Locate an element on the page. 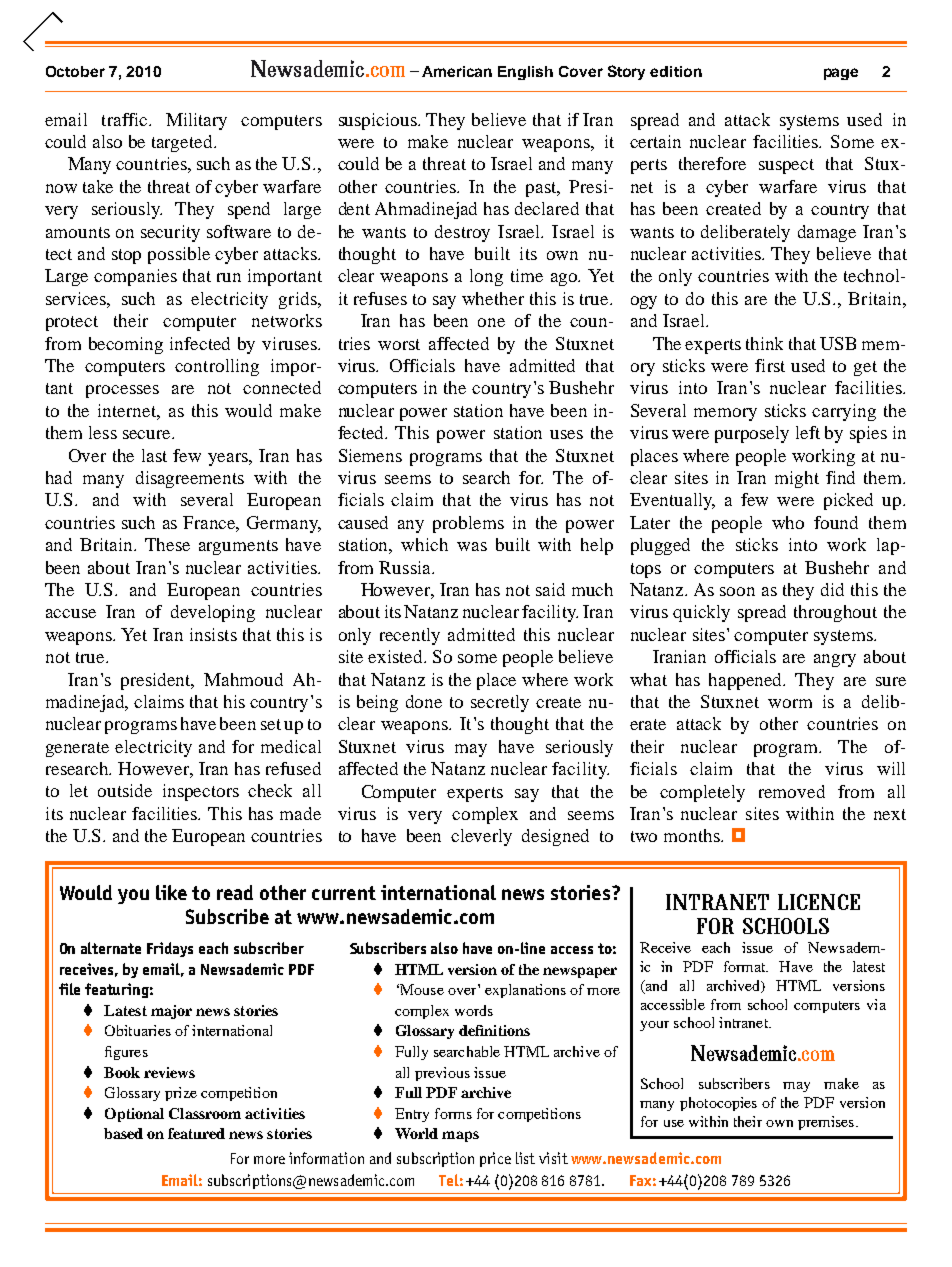 Image resolution: width=952 pixels, height=1267 pixels. maps is located at coordinates (460, 1136).
